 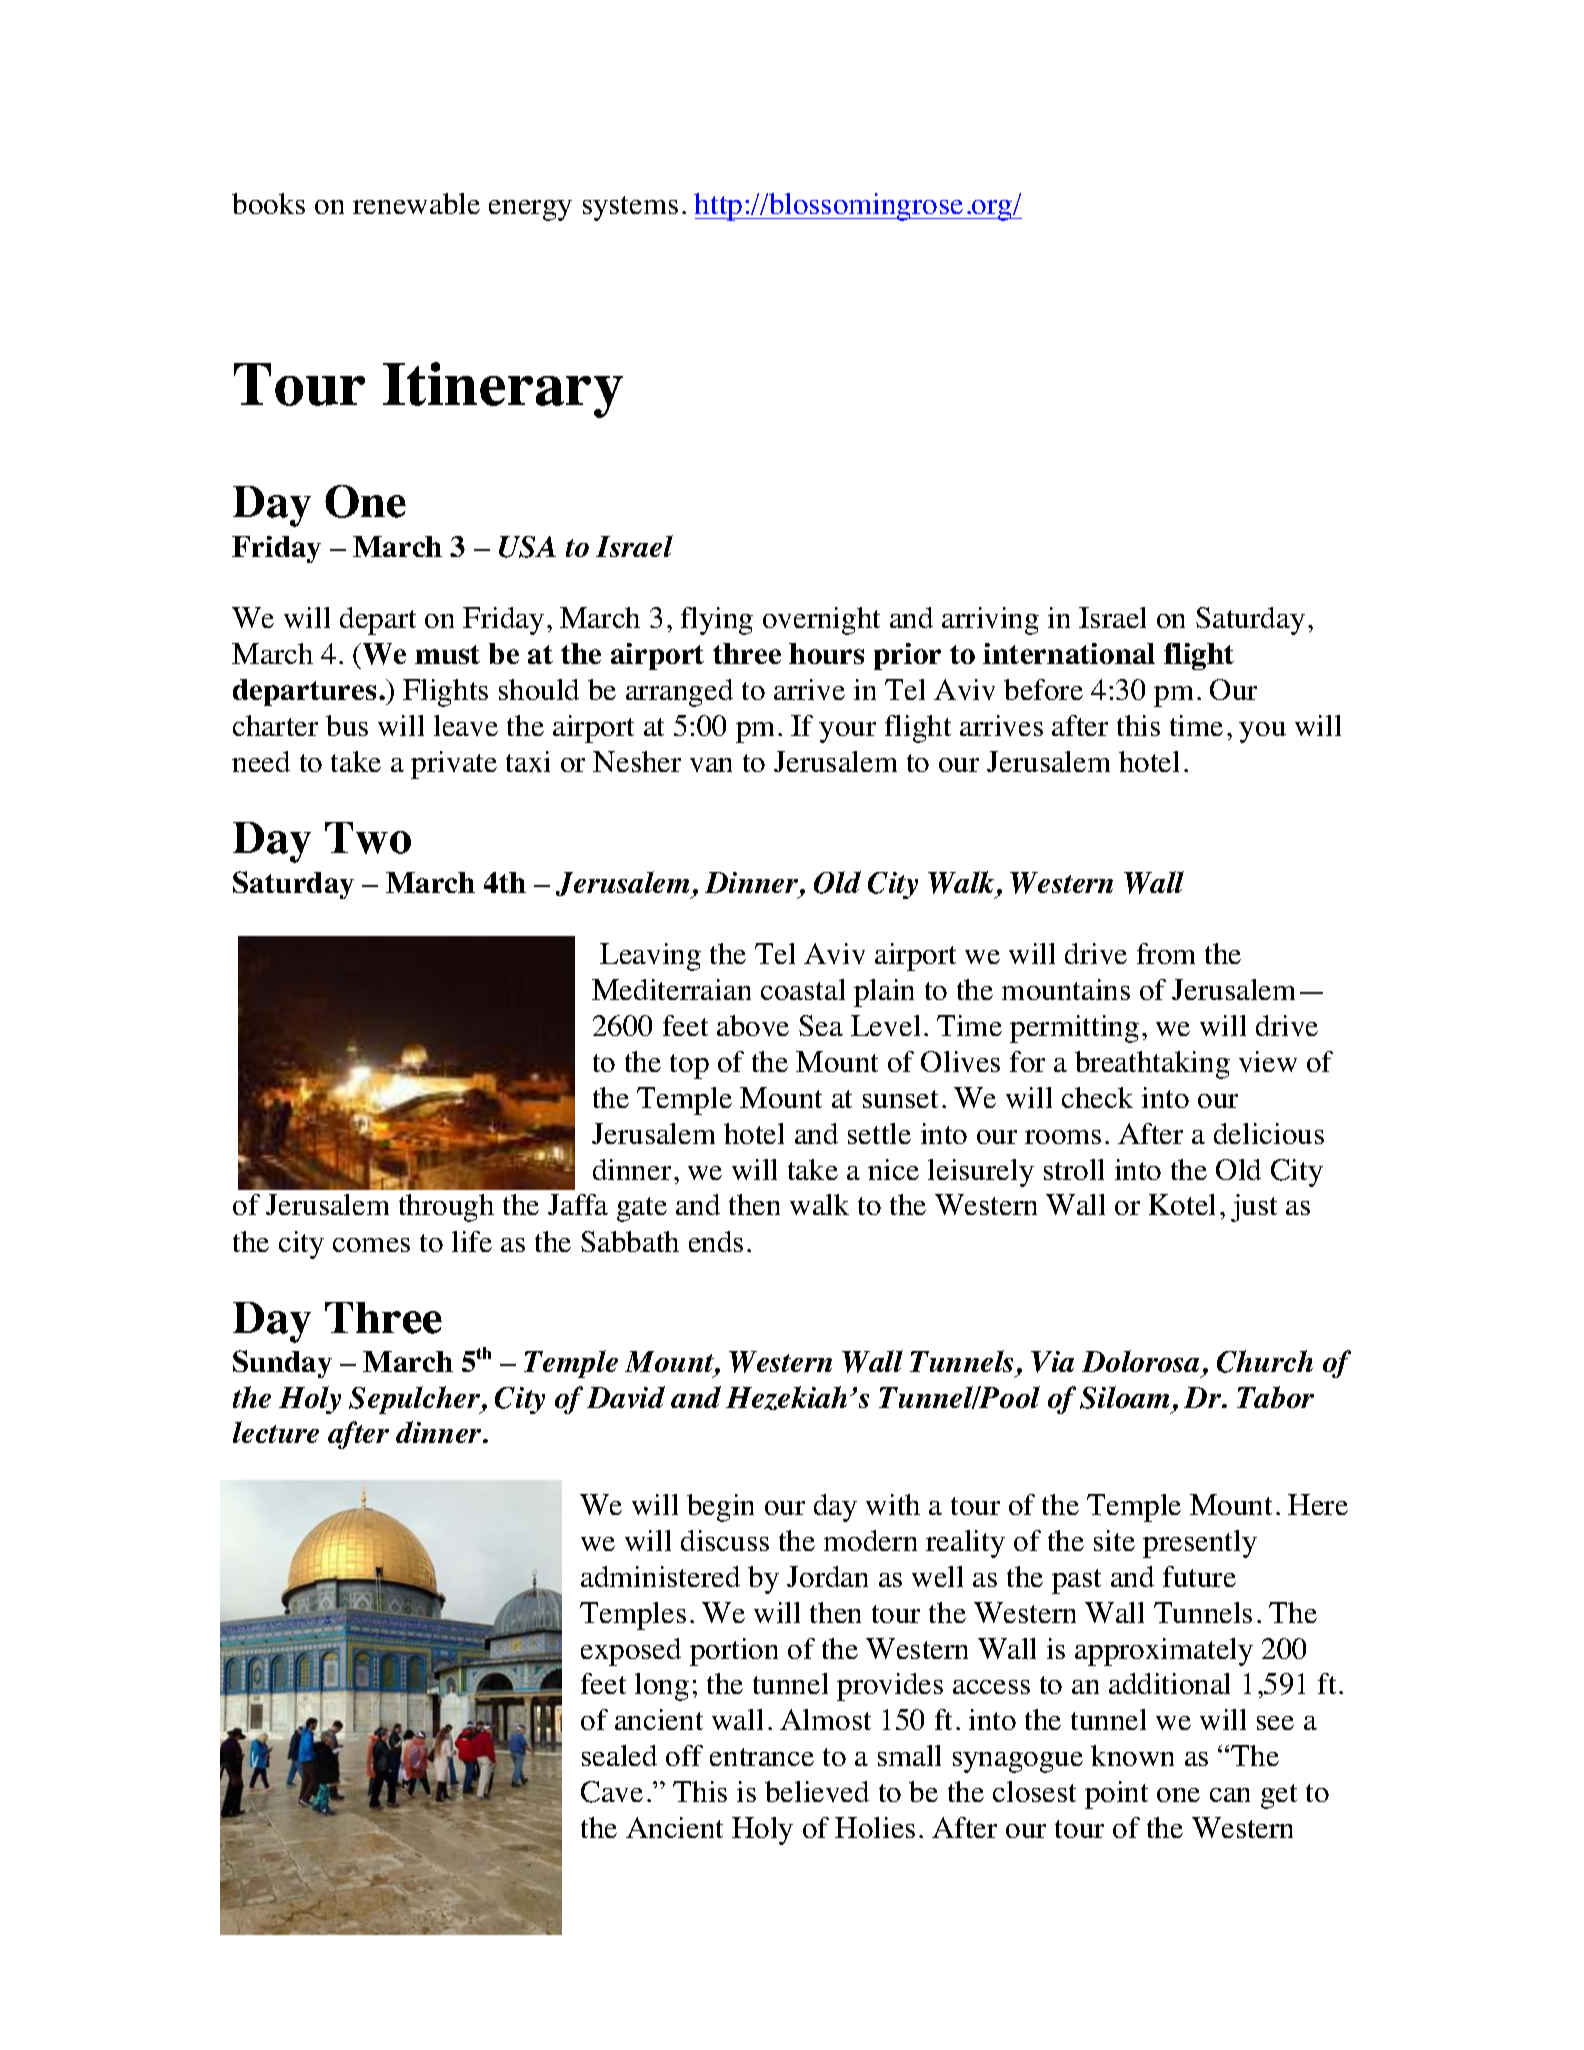 I want to click on systems, so click(x=630, y=208).
